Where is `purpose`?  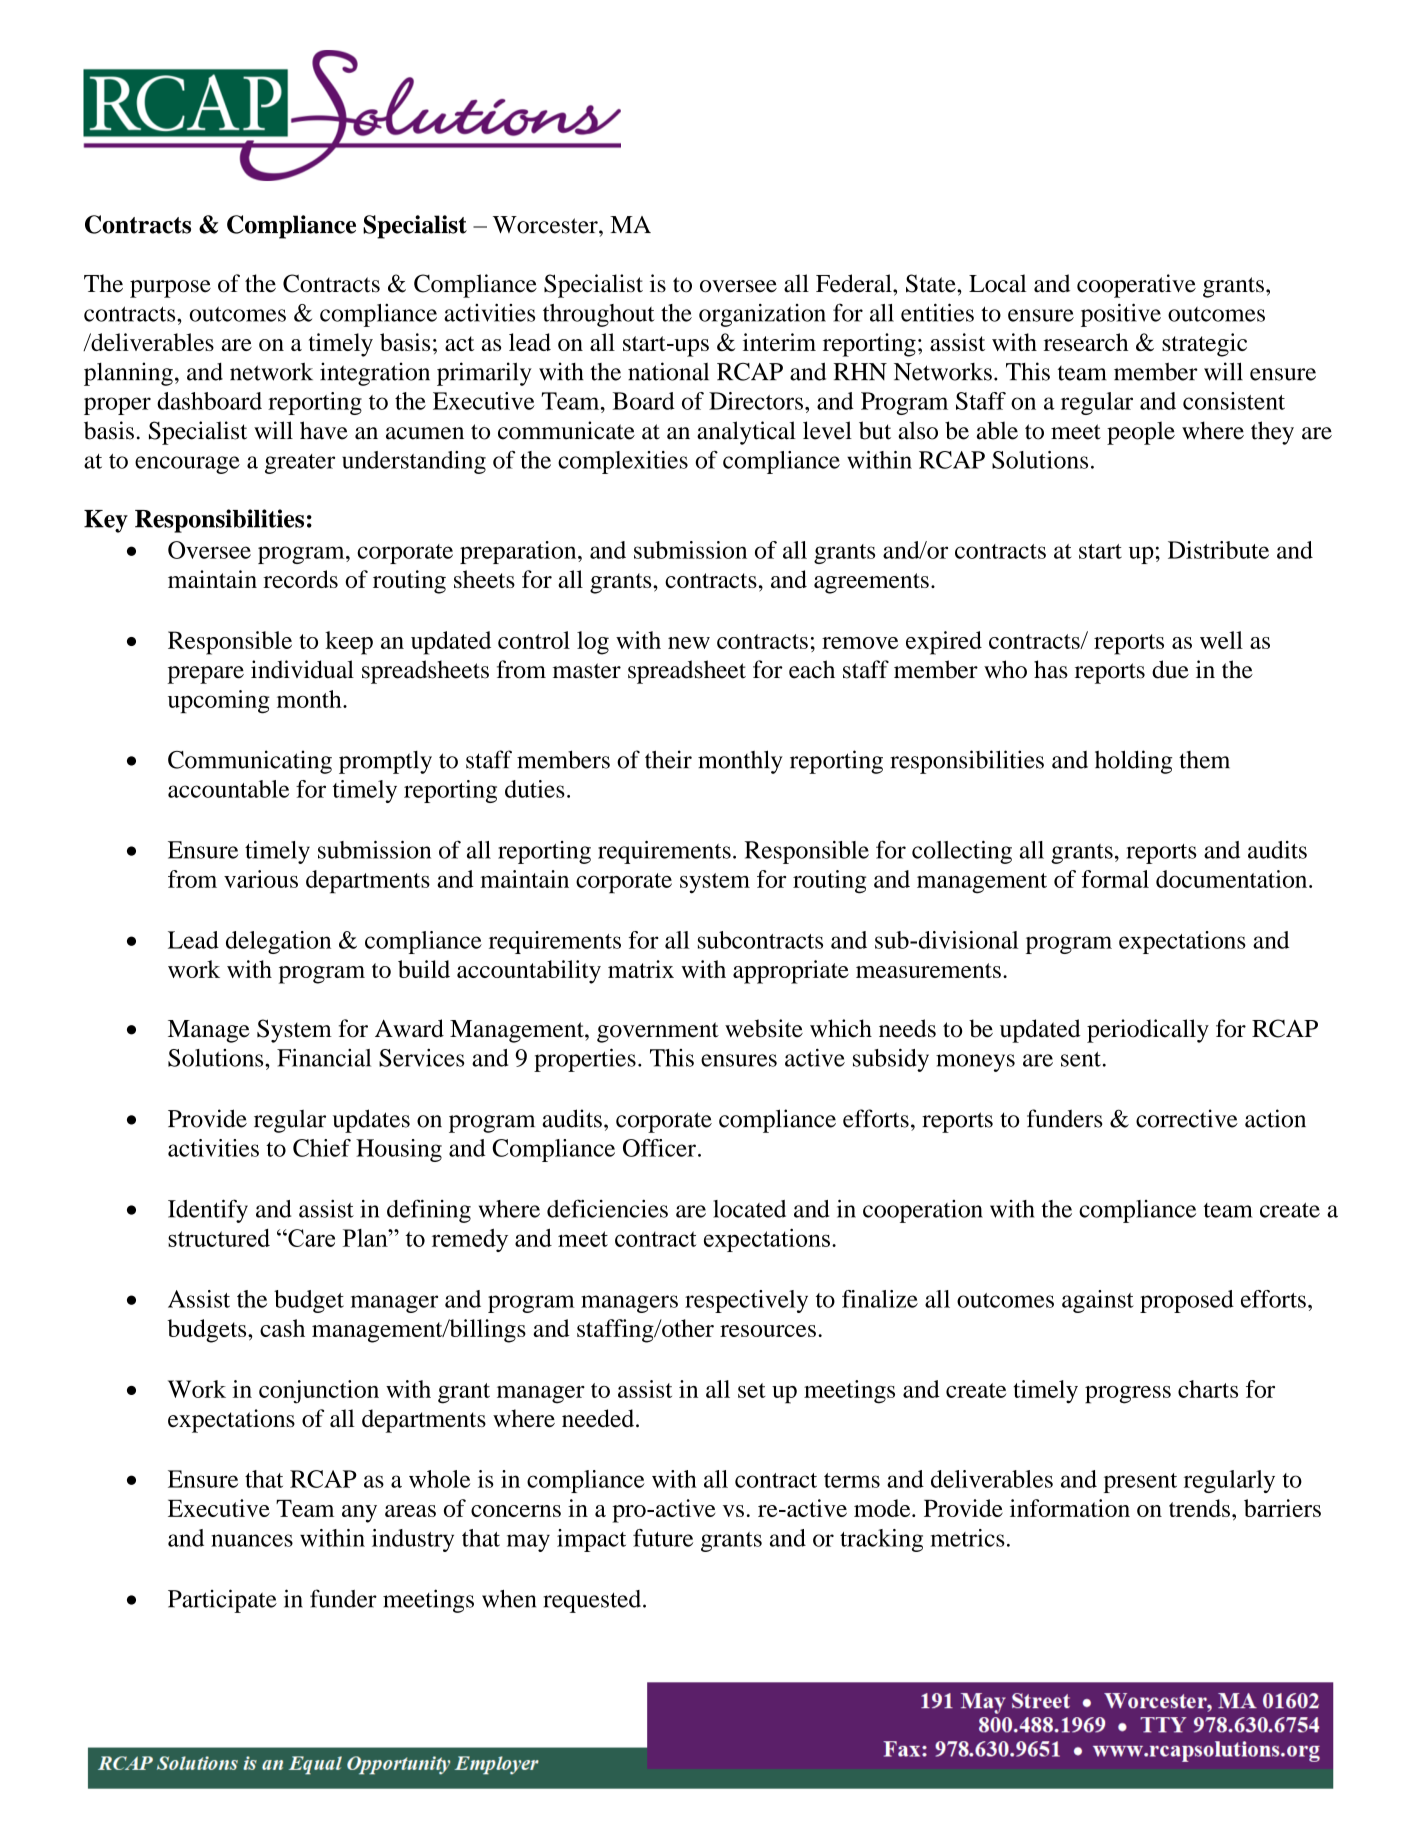 purpose is located at coordinates (170, 289).
